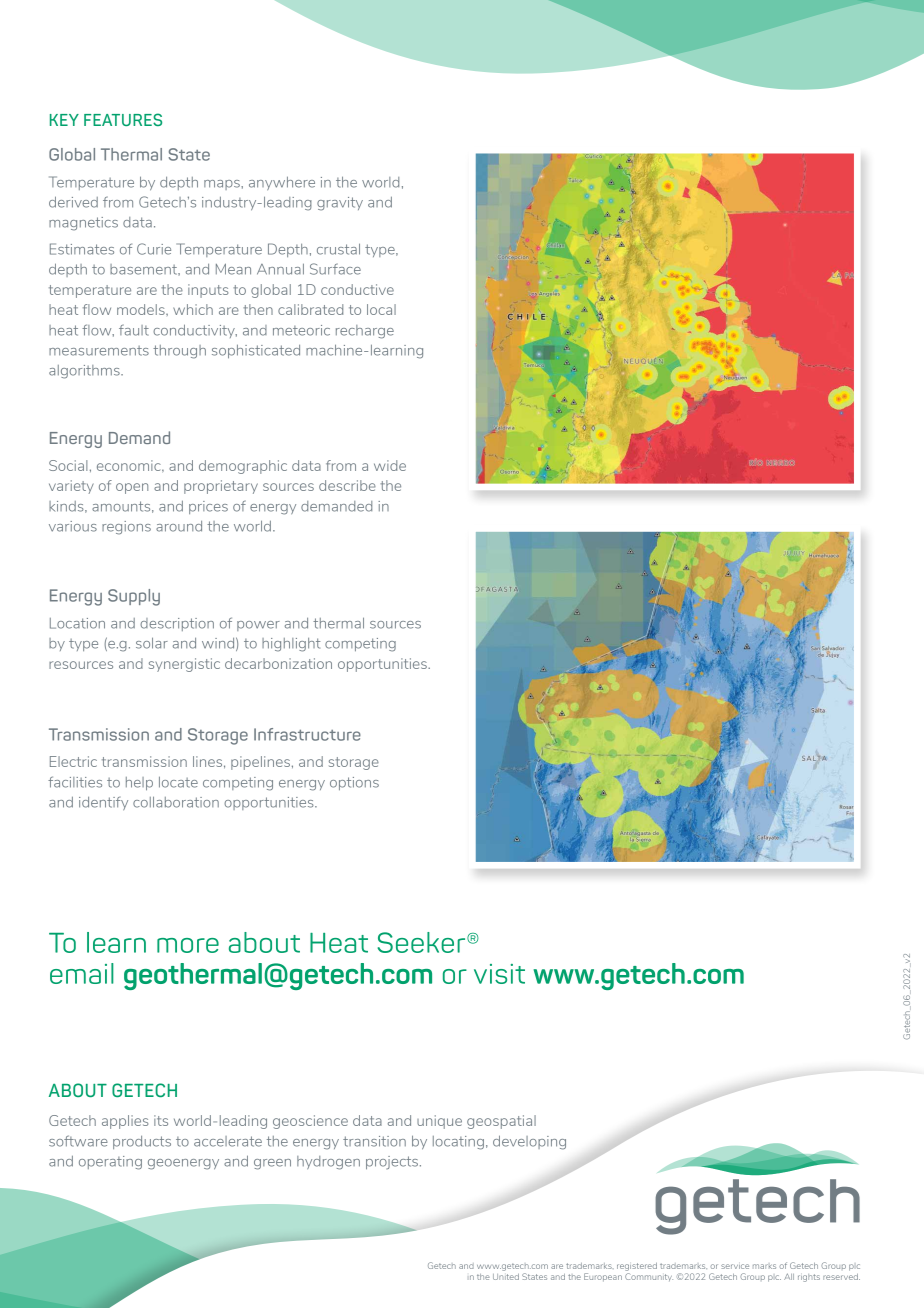 The height and width of the screenshot is (1308, 924). Describe the element at coordinates (390, 465) in the screenshot. I see `wide` at that location.
